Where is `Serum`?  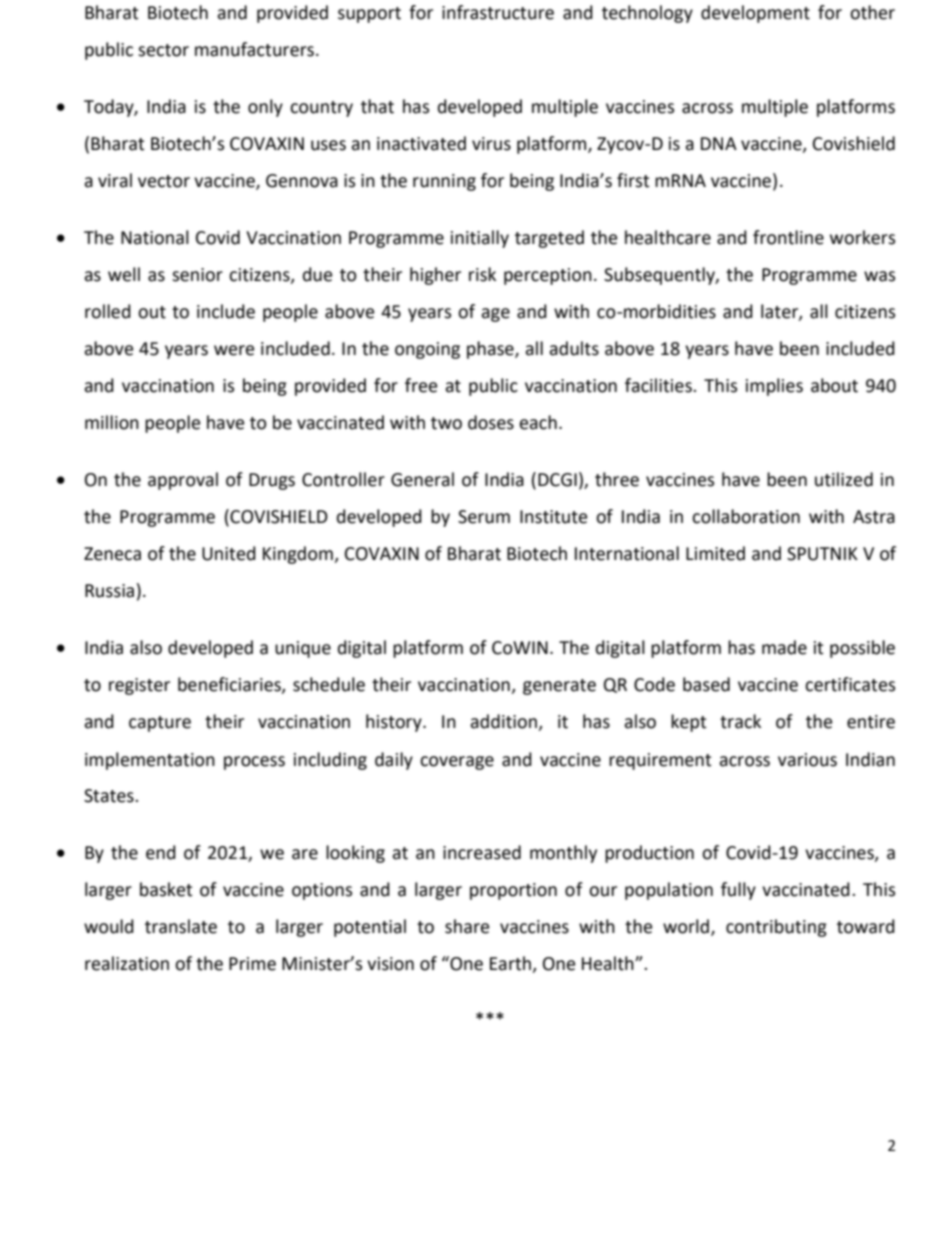 Serum is located at coordinates (484, 517).
